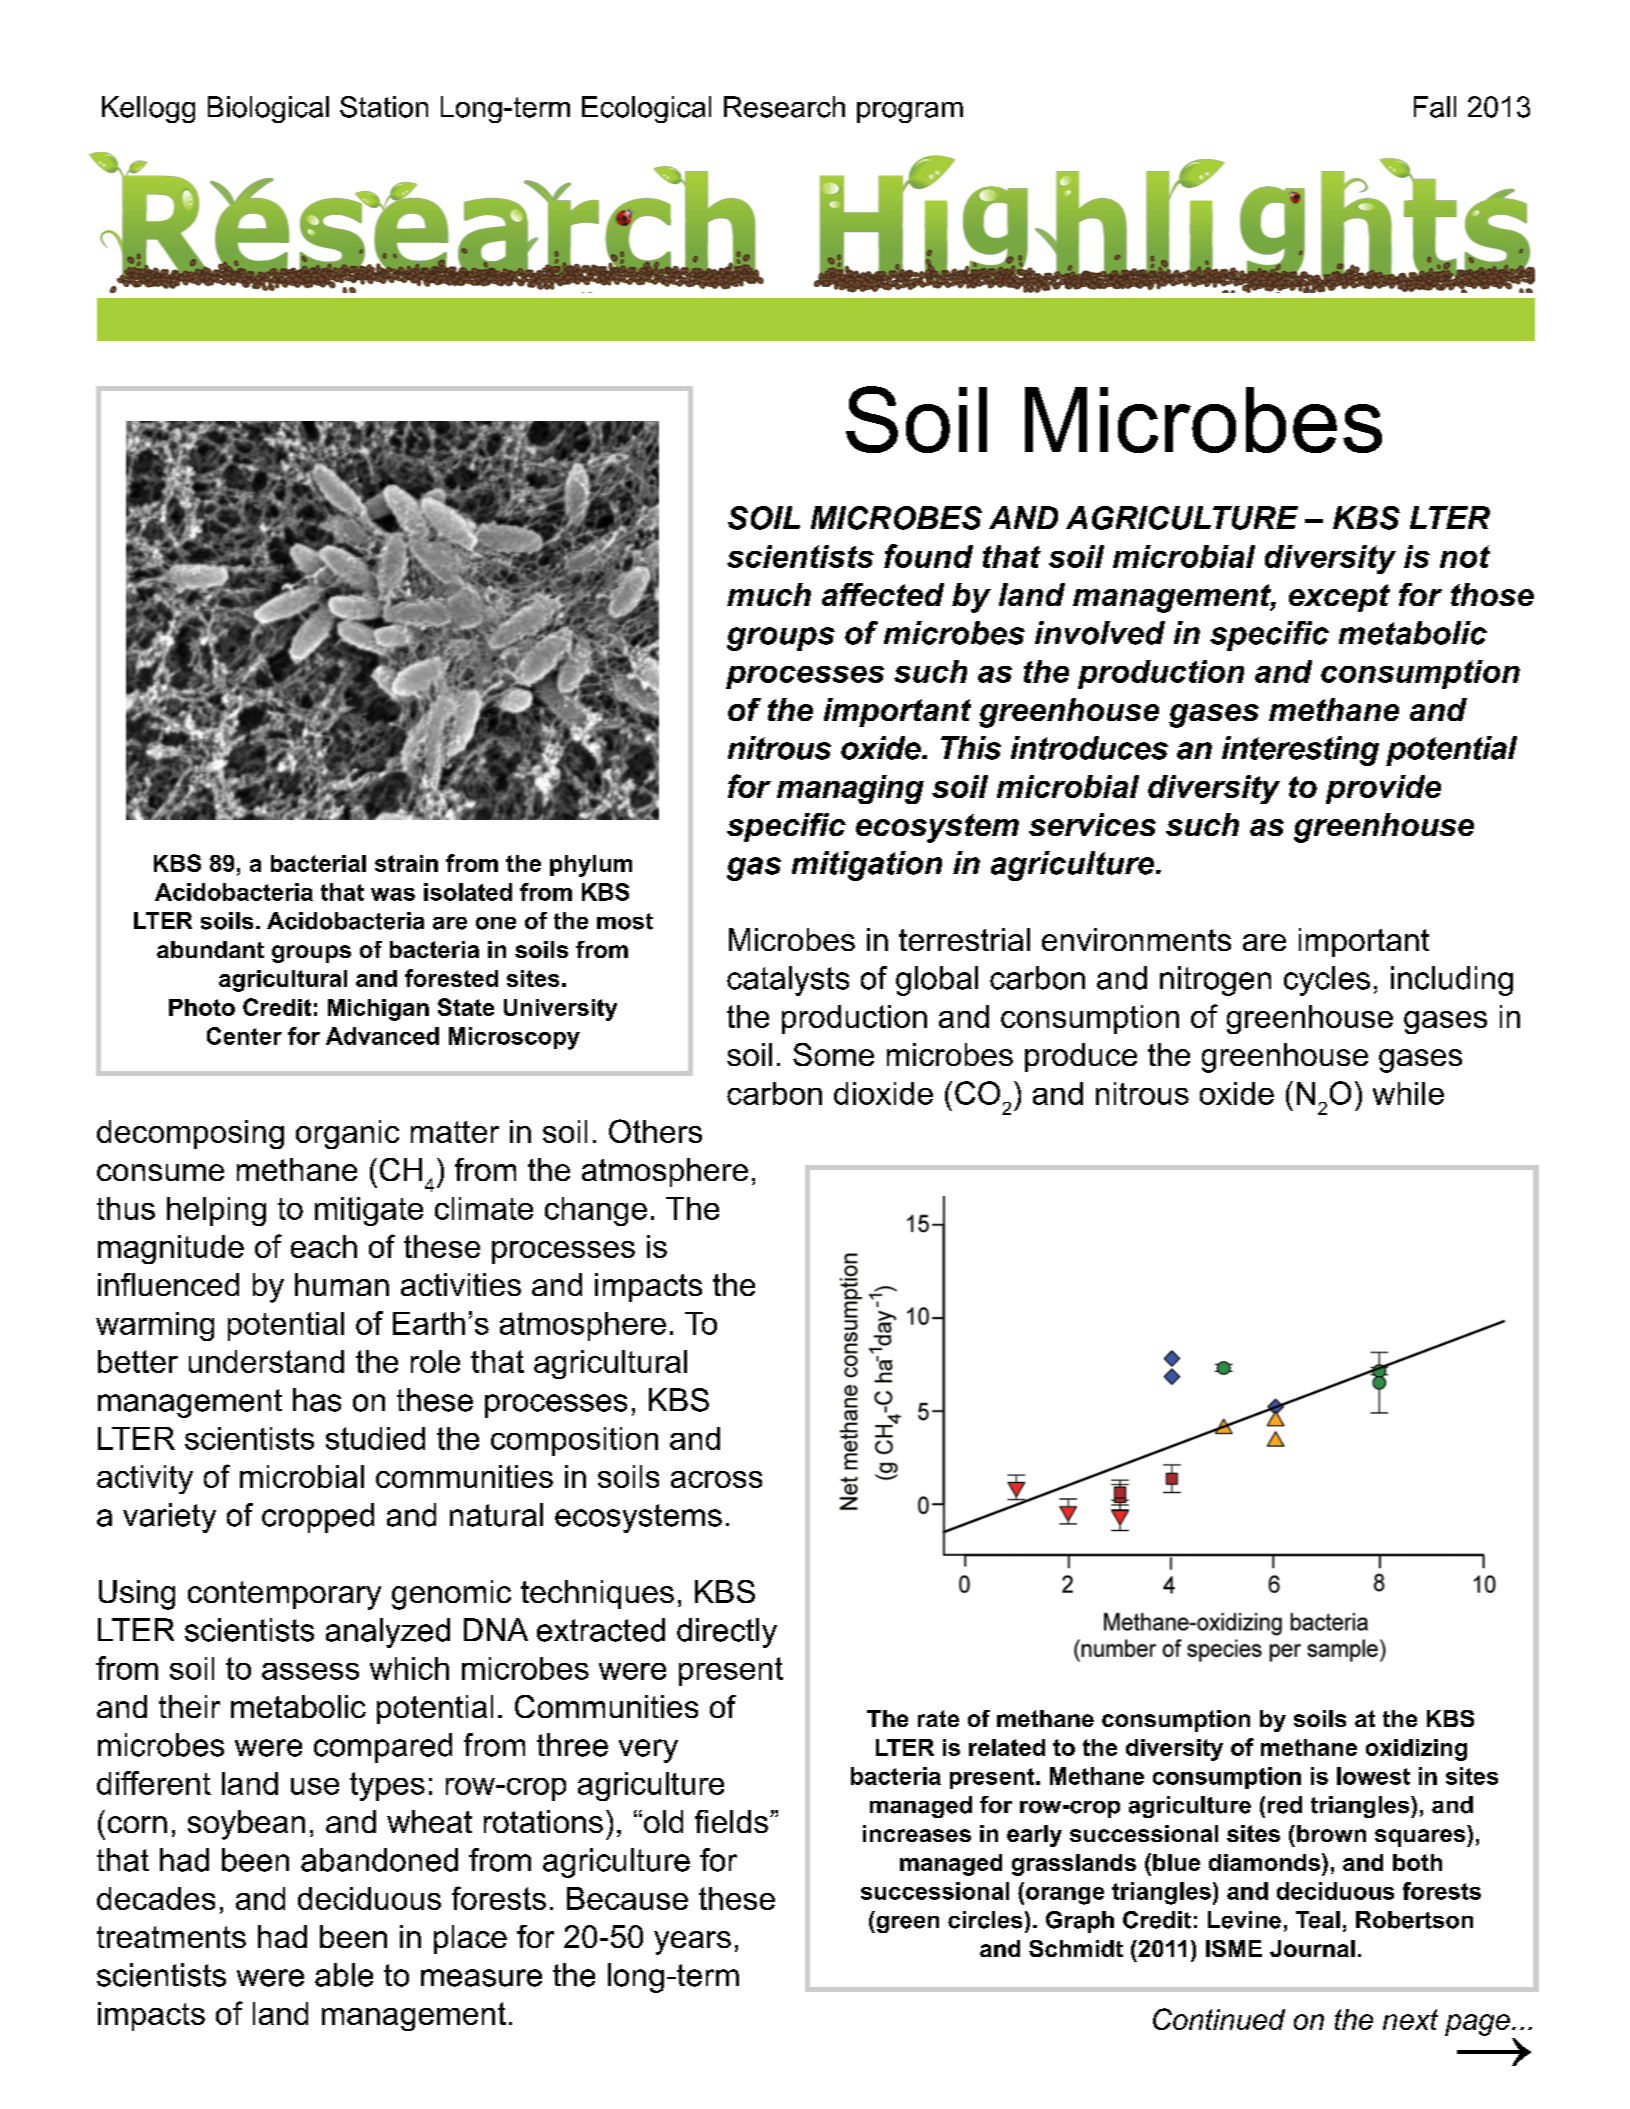 The image size is (1630, 2109). Describe the element at coordinates (692, 1943) in the image. I see `years` at that location.
